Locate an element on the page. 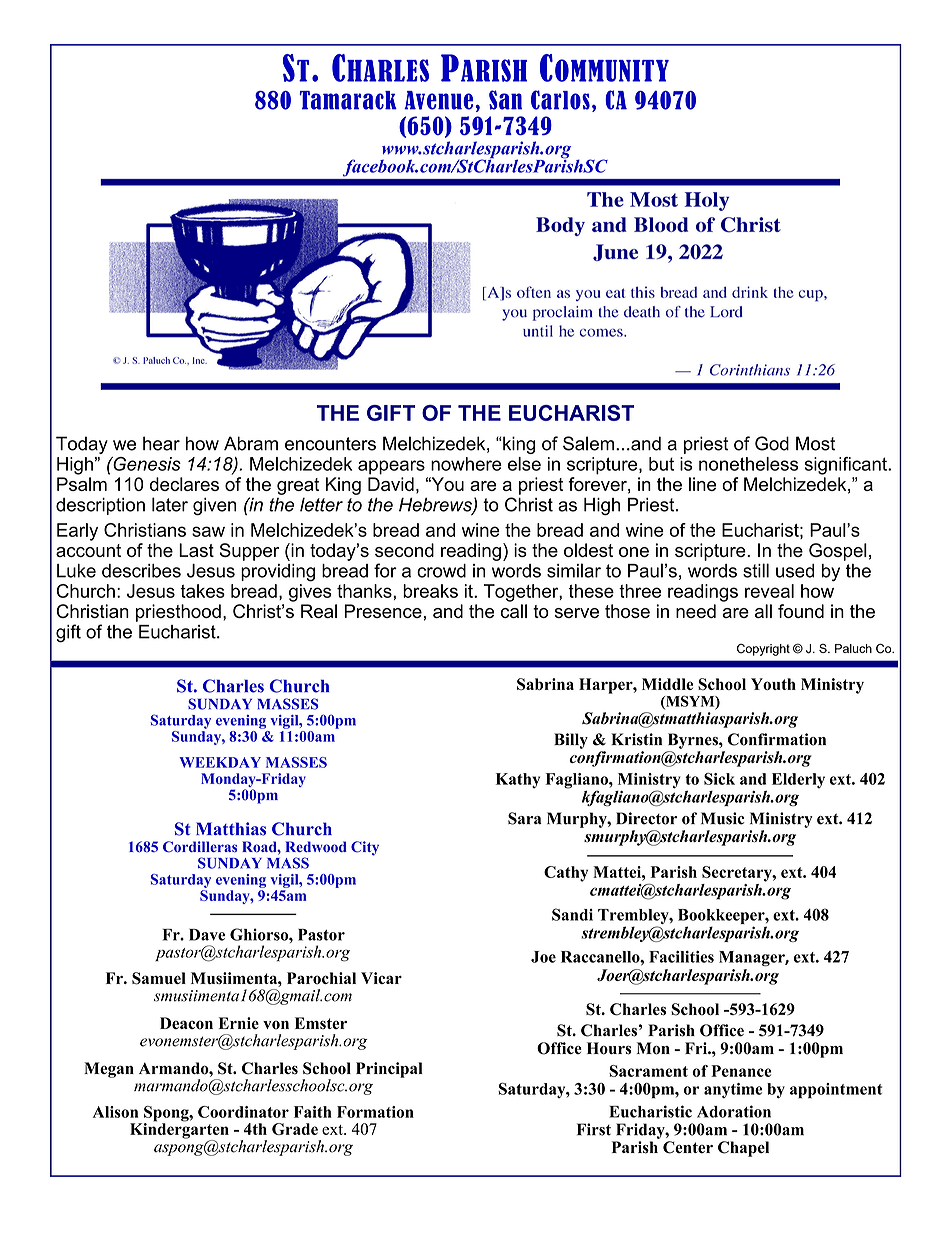 This image has width=952, height=1233. Adoration is located at coordinates (734, 1111).
